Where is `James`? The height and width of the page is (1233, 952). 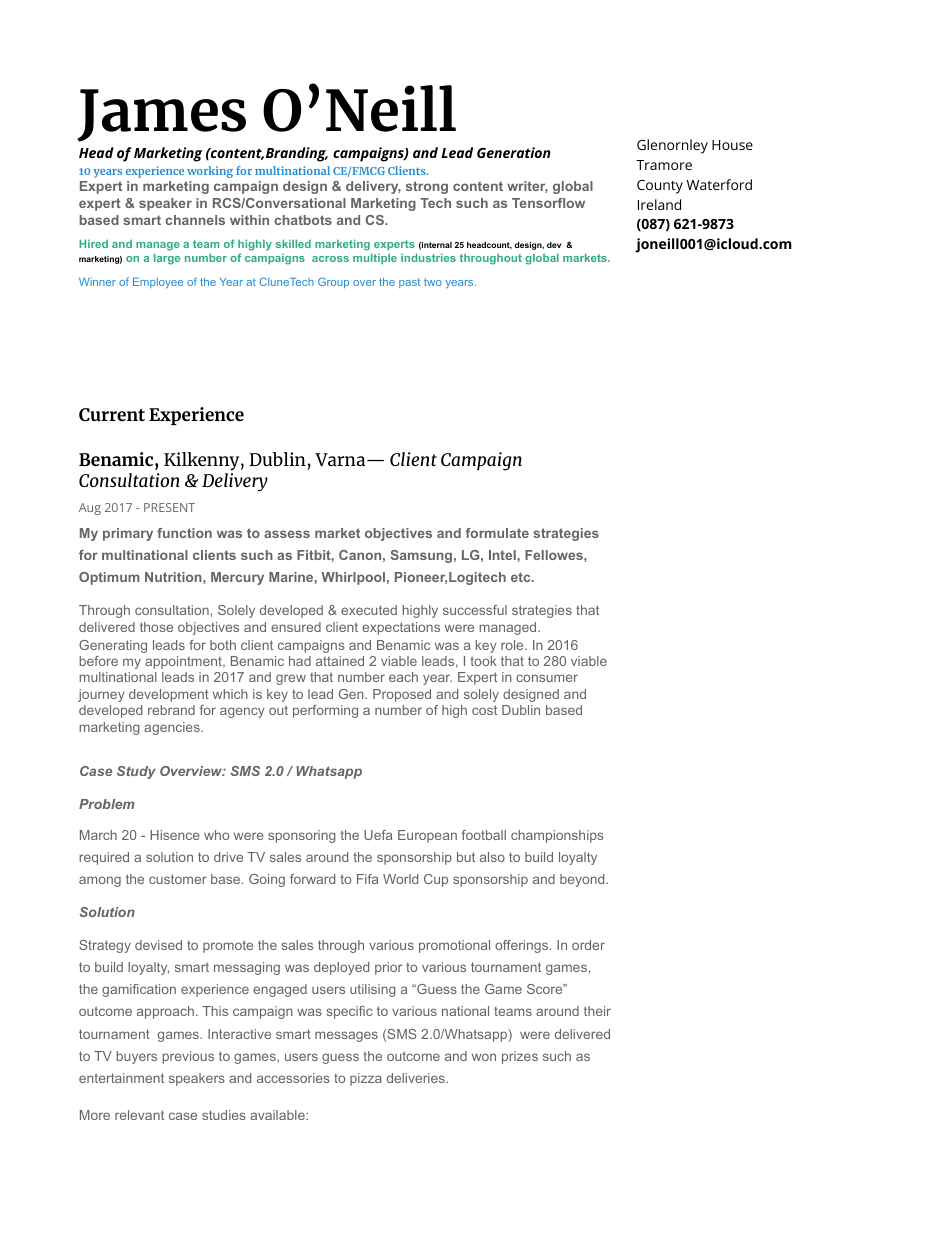 James is located at coordinates (161, 115).
